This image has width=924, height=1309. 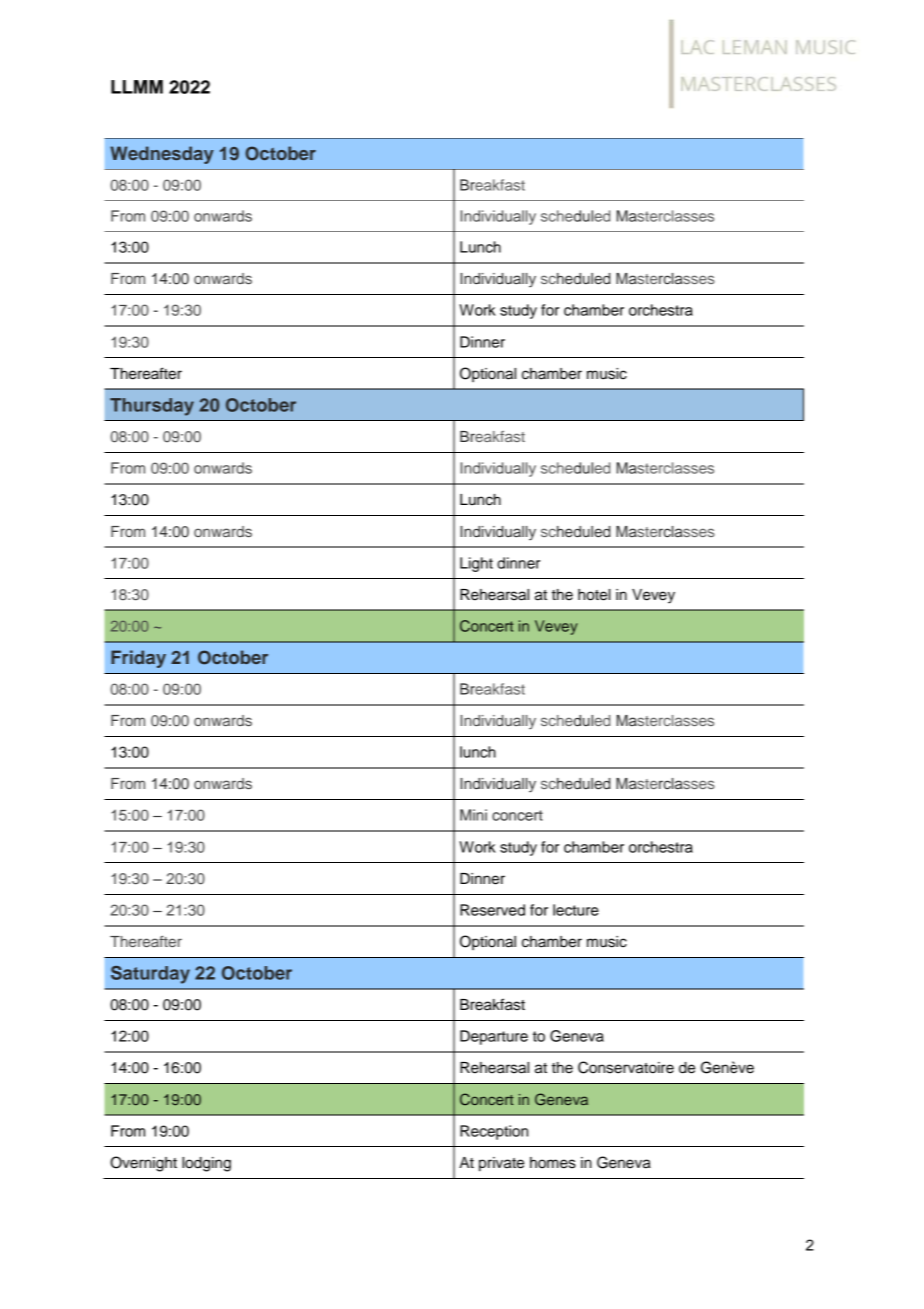 What do you see at coordinates (492, 910) in the image?
I see `Reserved` at bounding box center [492, 910].
